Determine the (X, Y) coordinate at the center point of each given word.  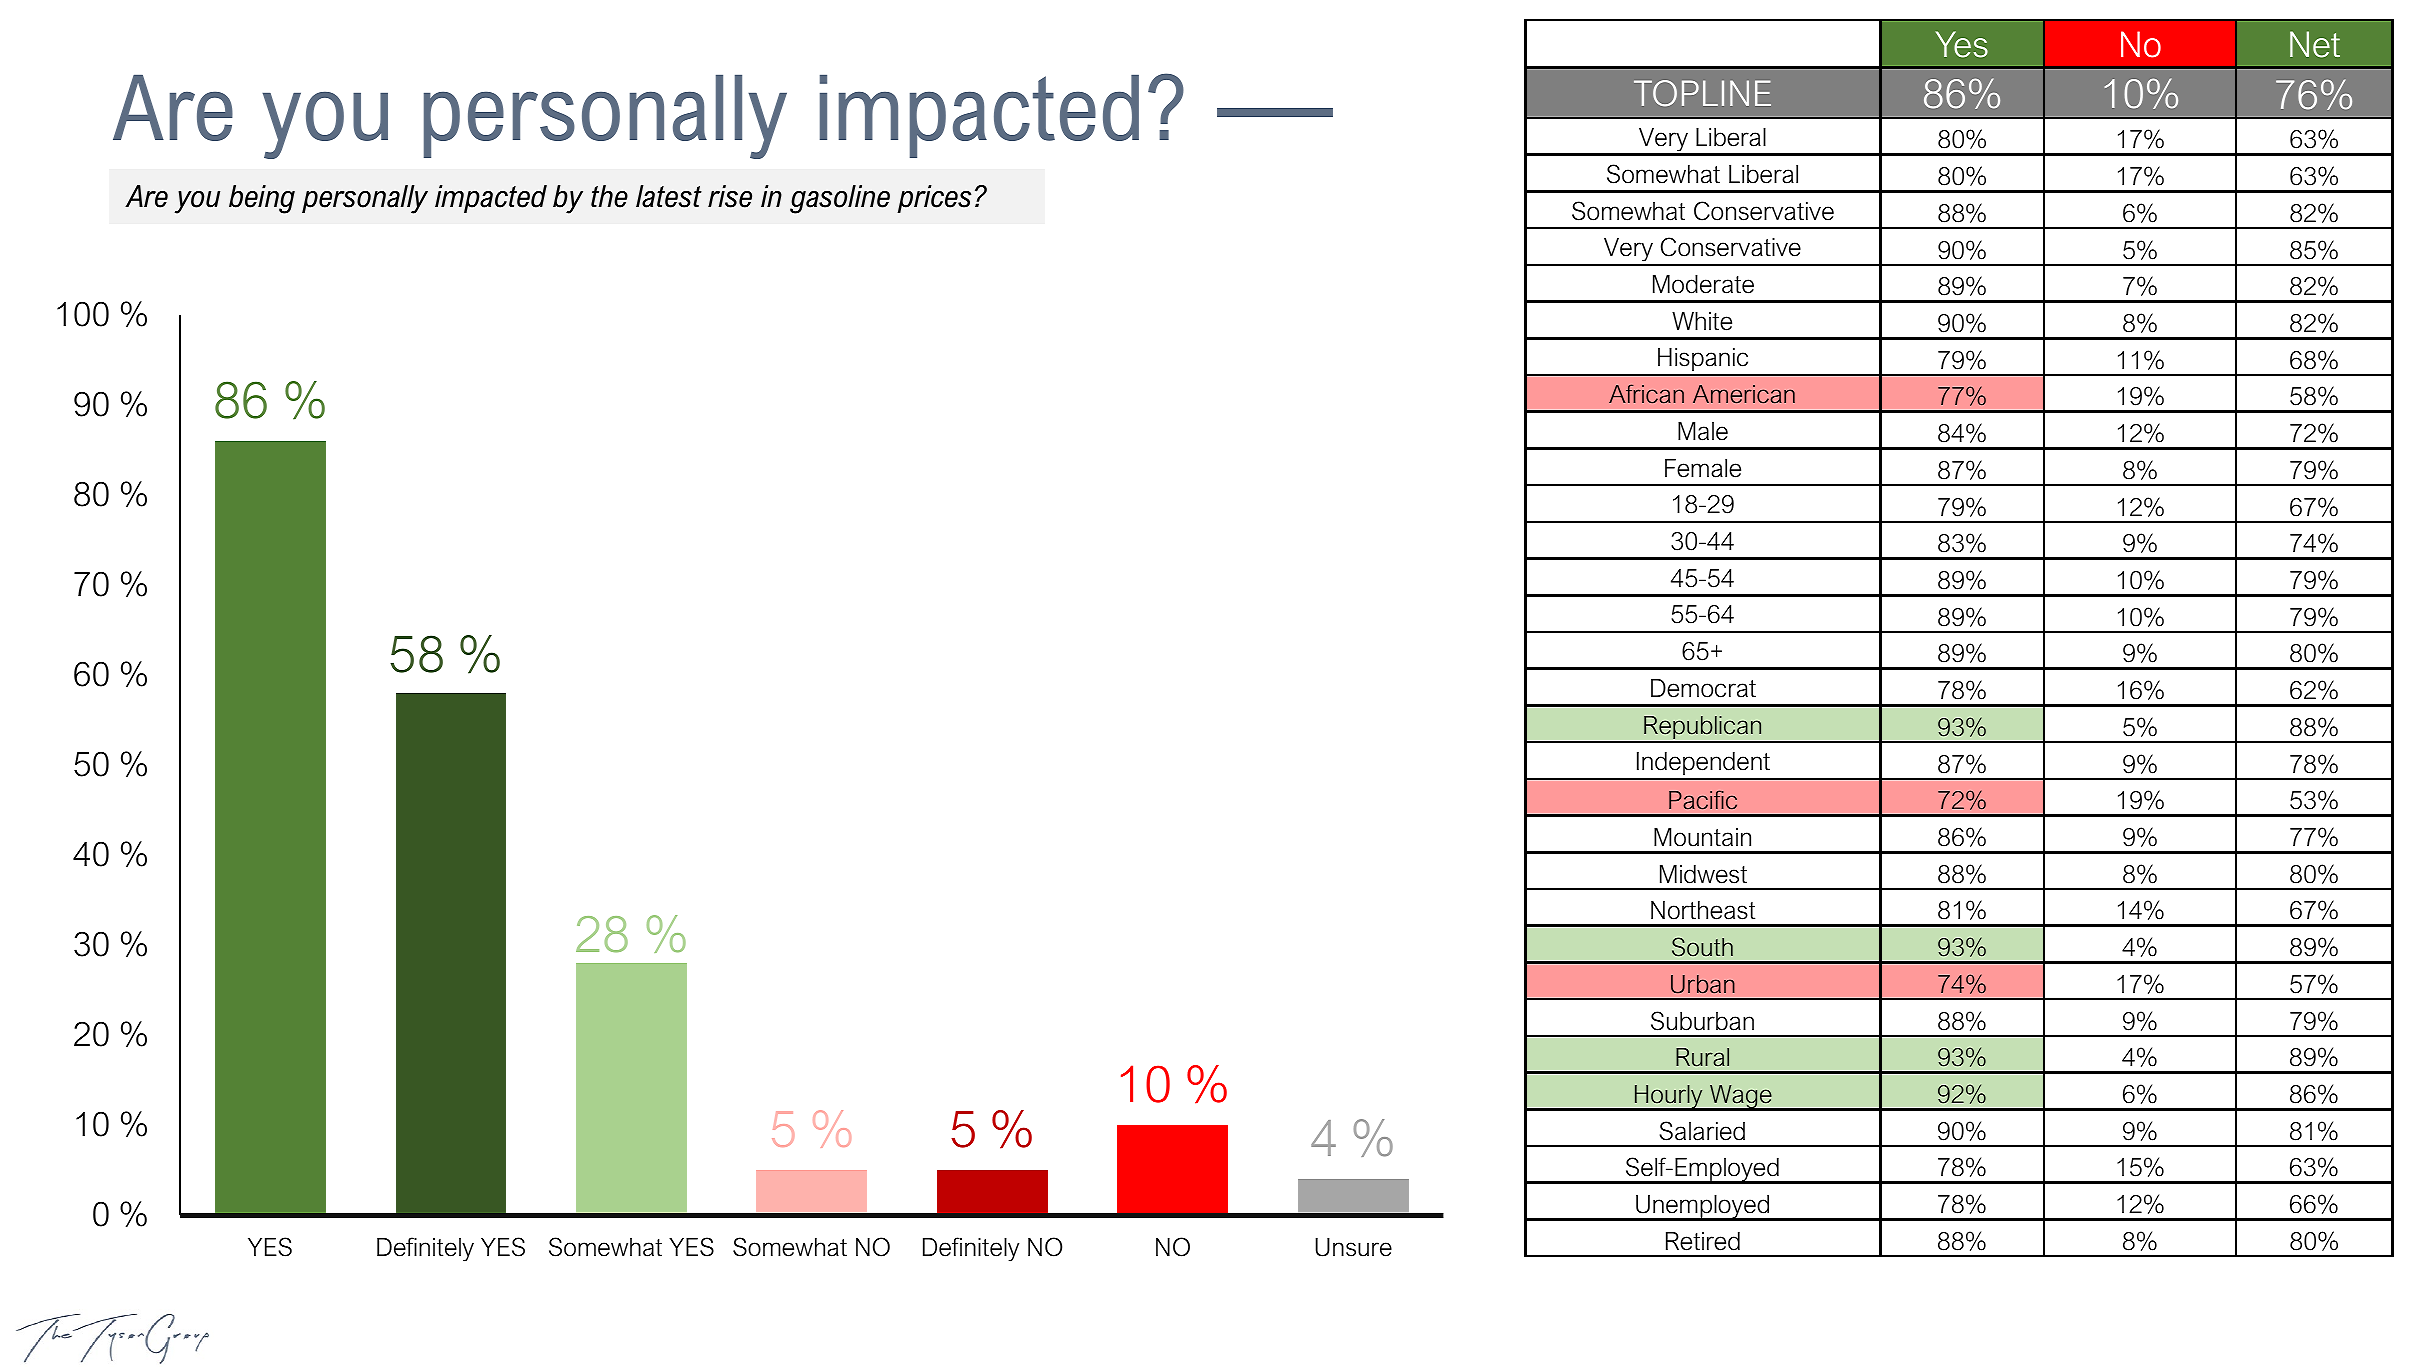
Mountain (1702, 837)
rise (730, 196)
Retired (1703, 1241)
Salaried (1702, 1131)
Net (2315, 44)
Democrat (1703, 688)
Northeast (1703, 910)
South (1702, 947)
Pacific (1703, 800)
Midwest (1703, 874)
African (1646, 394)
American (1744, 394)
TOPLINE (1702, 93)
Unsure (1353, 1247)
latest (669, 196)
